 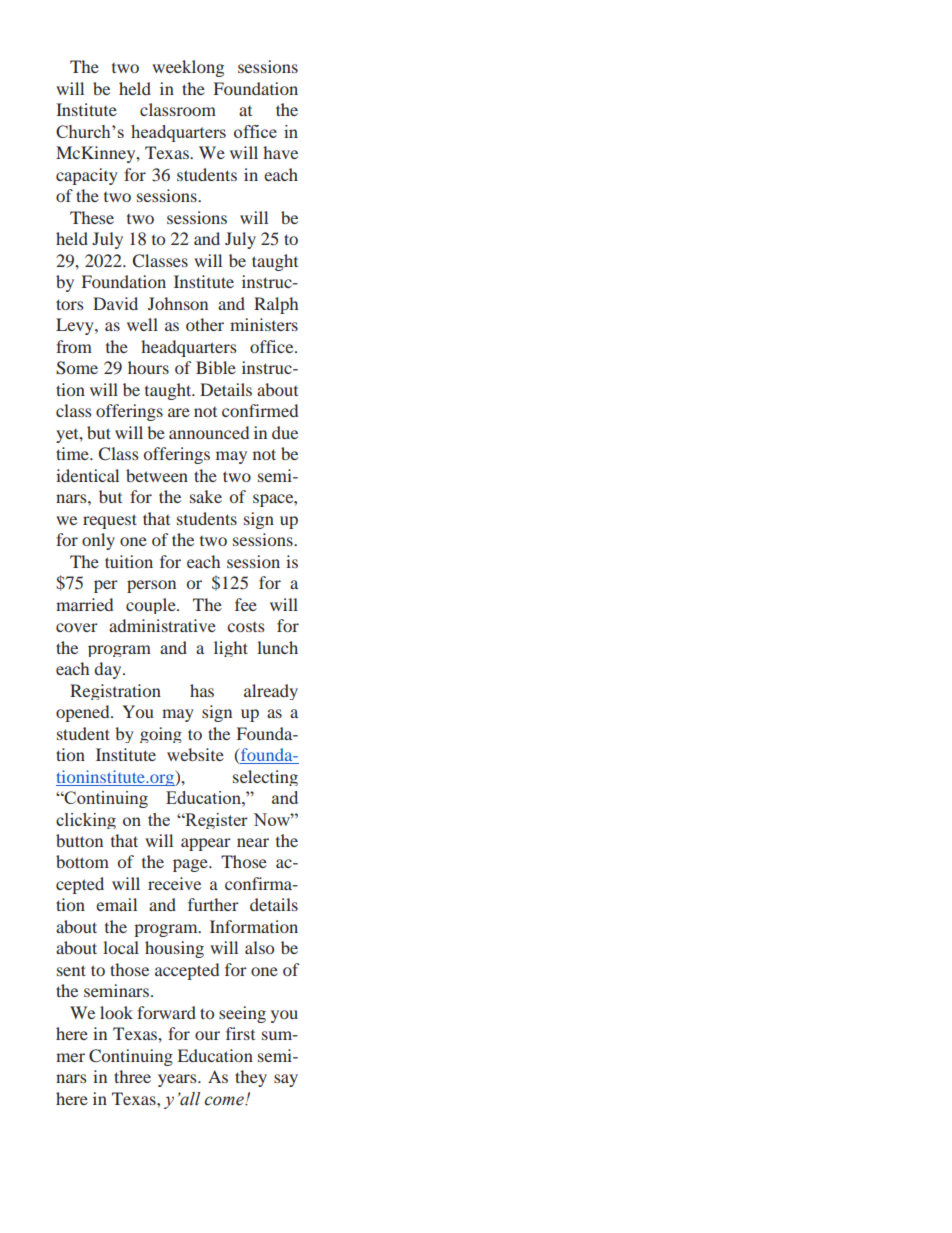 I want to click on years, so click(x=178, y=1080).
